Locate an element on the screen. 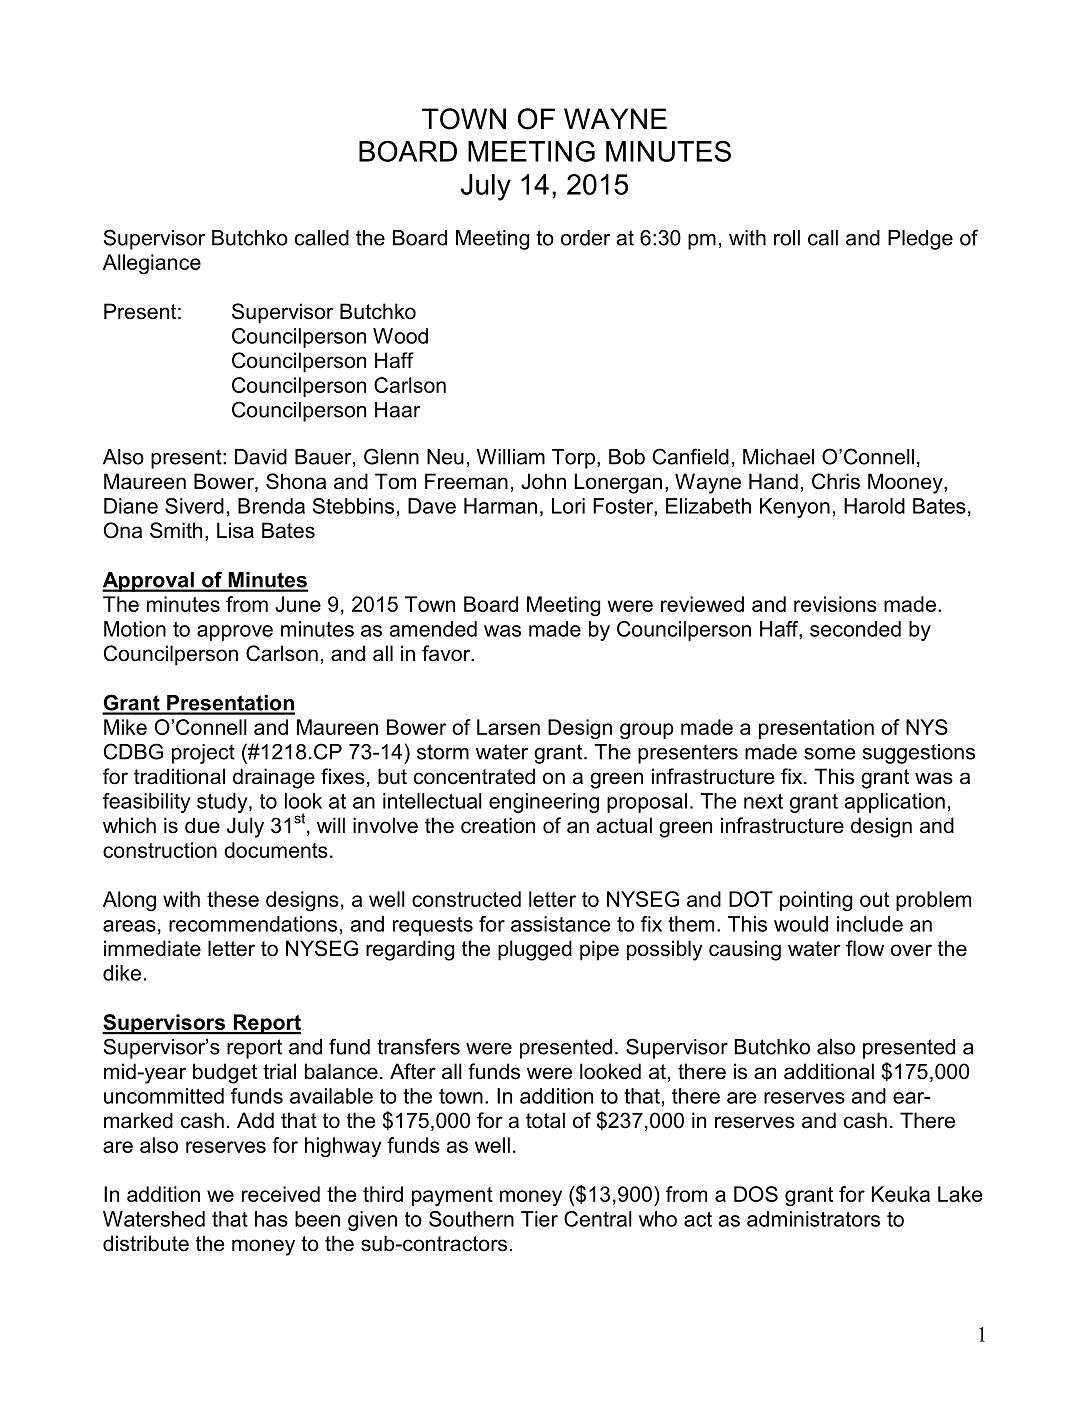 The width and height of the screenshot is (1090, 1411). Larsen is located at coordinates (508, 727).
